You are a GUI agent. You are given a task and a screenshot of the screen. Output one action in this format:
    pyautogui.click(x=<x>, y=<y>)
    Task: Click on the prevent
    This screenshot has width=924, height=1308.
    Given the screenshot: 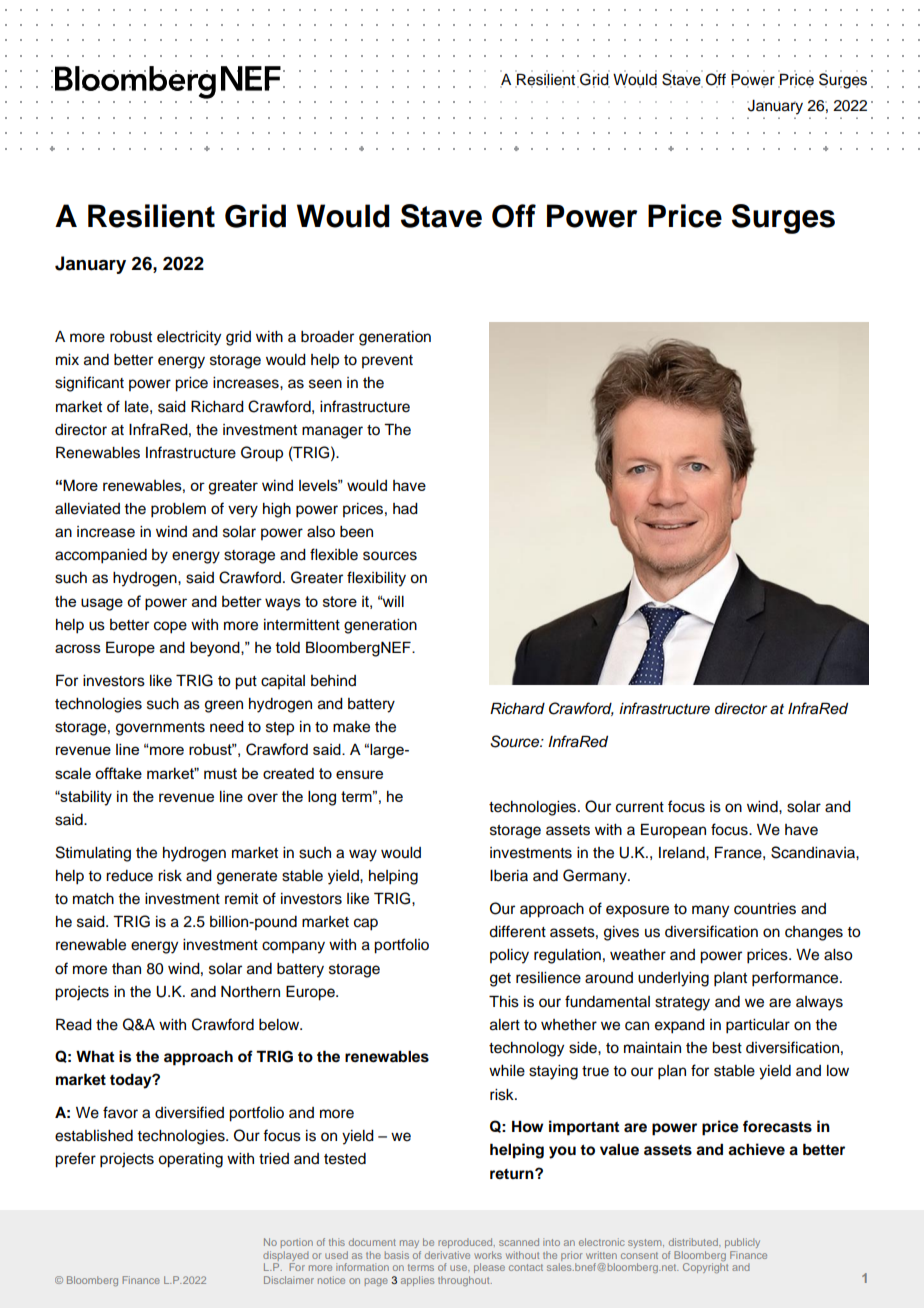 What is the action you would take?
    pyautogui.click(x=387, y=361)
